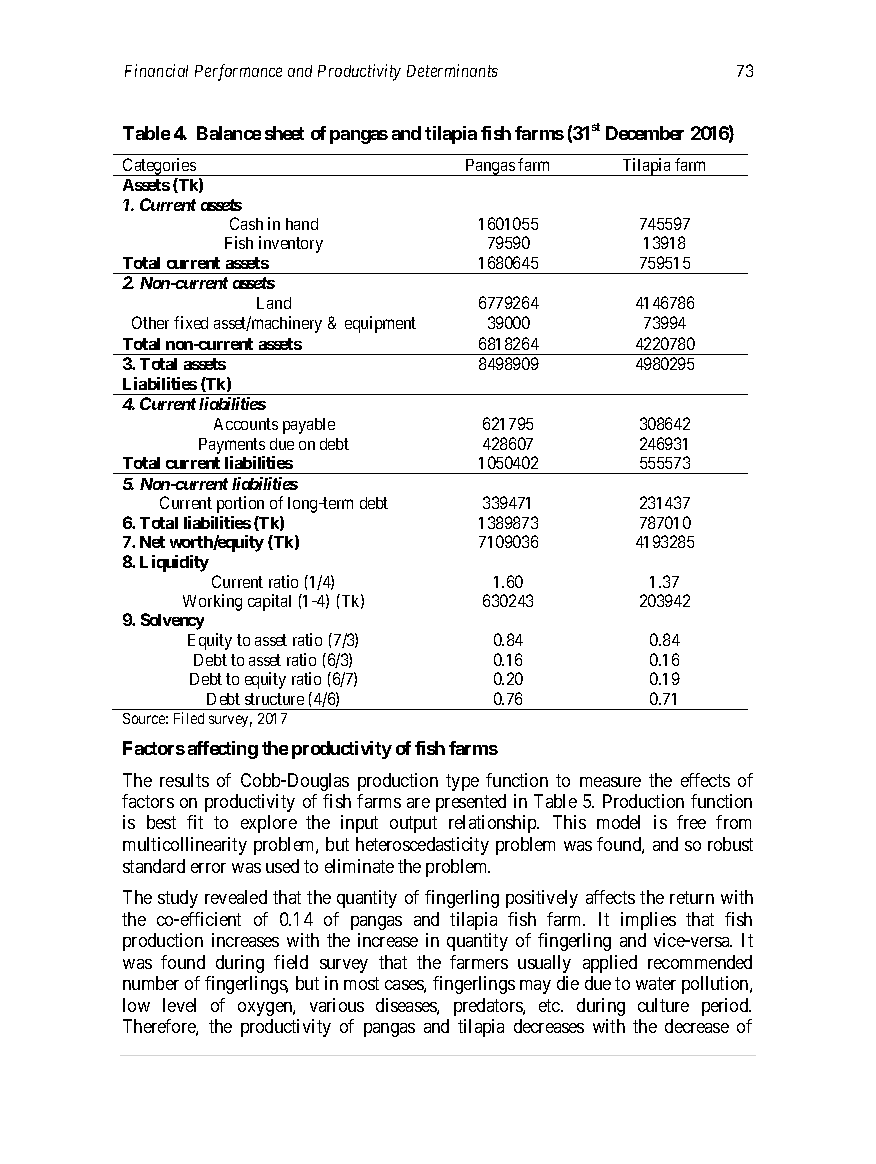 The height and width of the screenshot is (1164, 876). I want to click on capital, so click(269, 602).
